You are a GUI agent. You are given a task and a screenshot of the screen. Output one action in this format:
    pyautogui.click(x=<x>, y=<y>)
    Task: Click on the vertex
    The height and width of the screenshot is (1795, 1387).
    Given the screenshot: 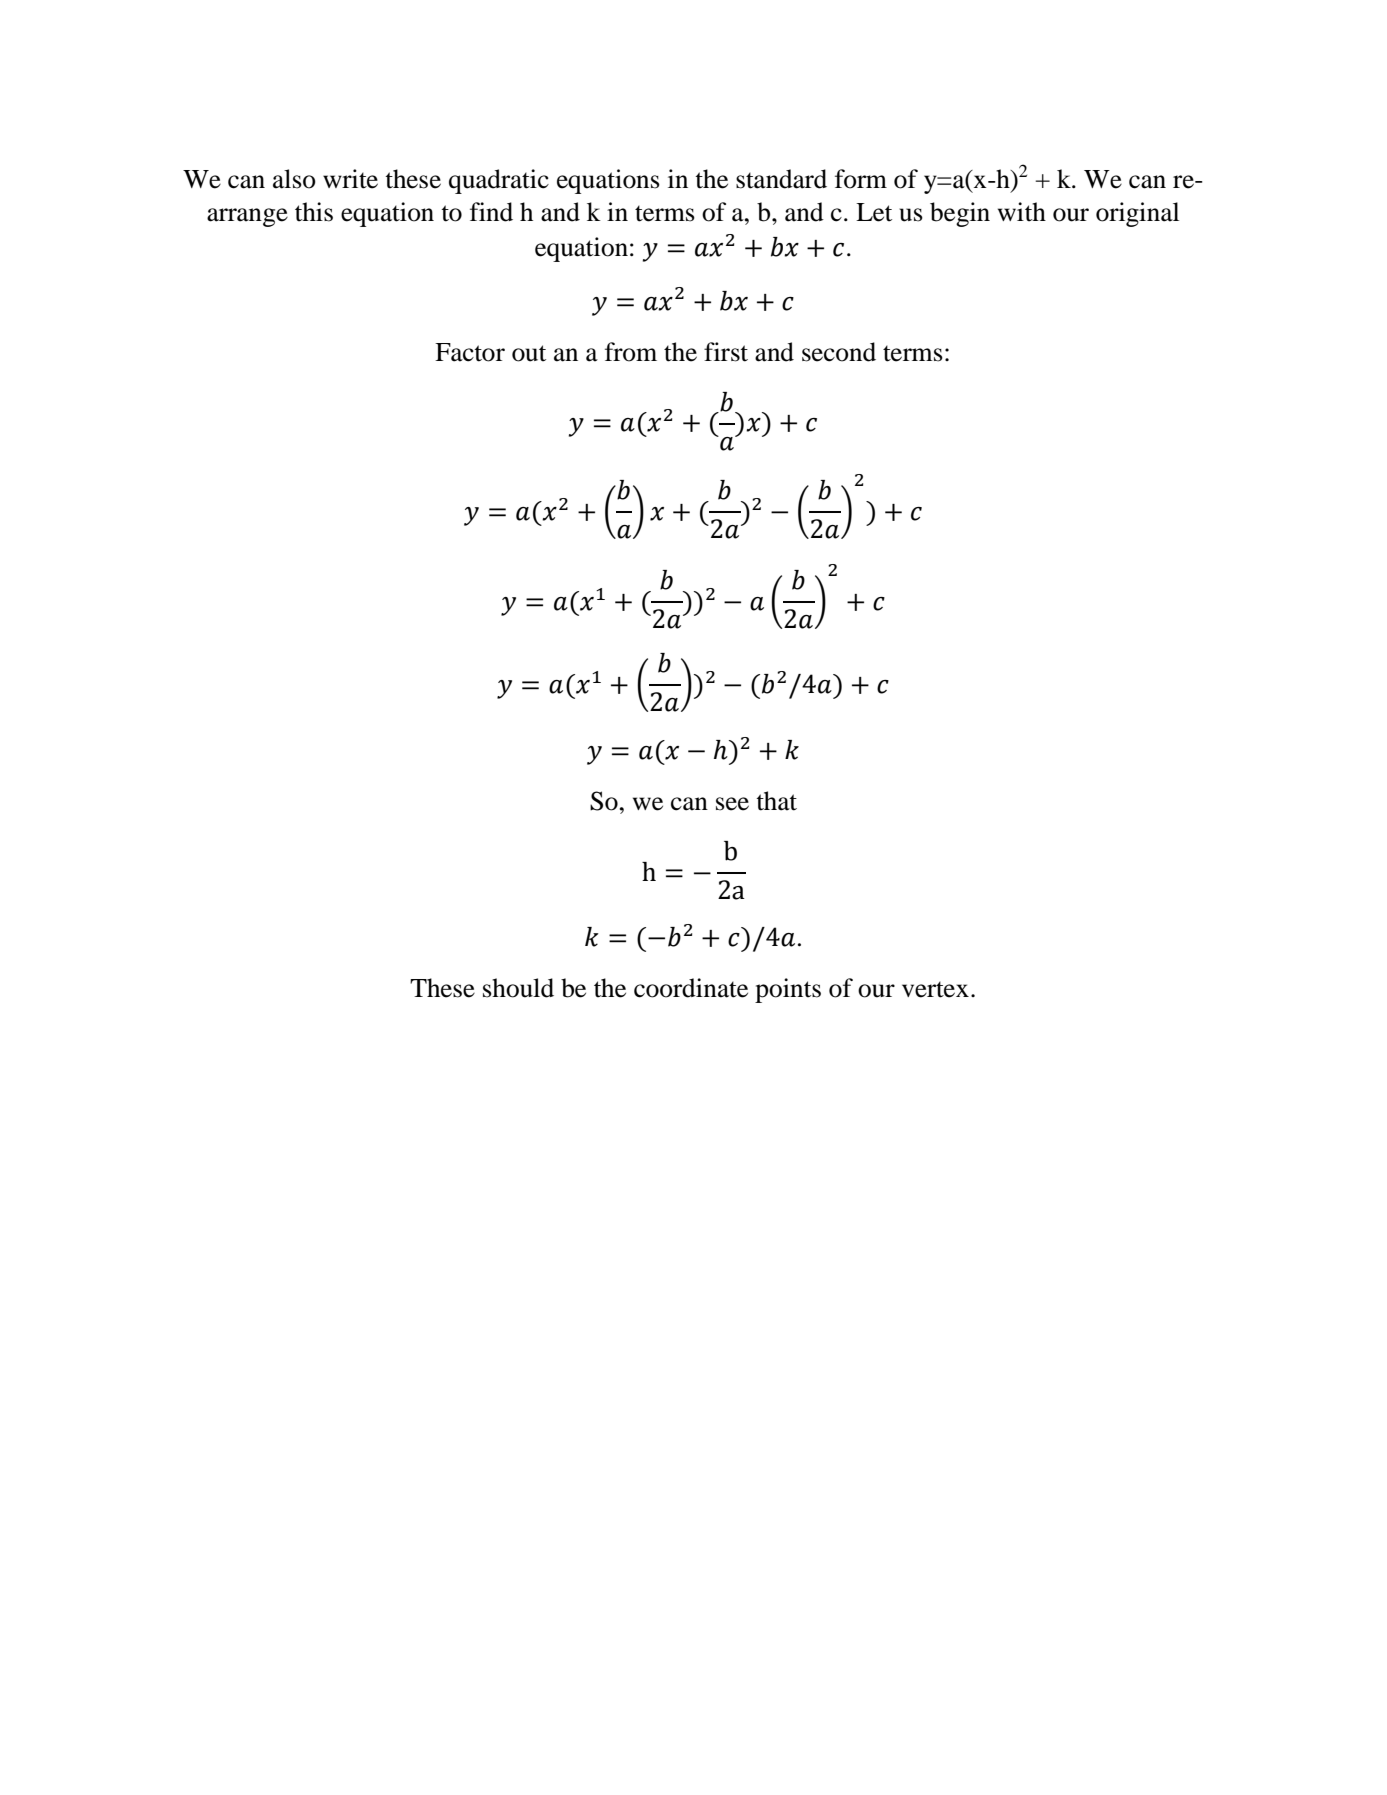 What is the action you would take?
    pyautogui.click(x=935, y=989)
